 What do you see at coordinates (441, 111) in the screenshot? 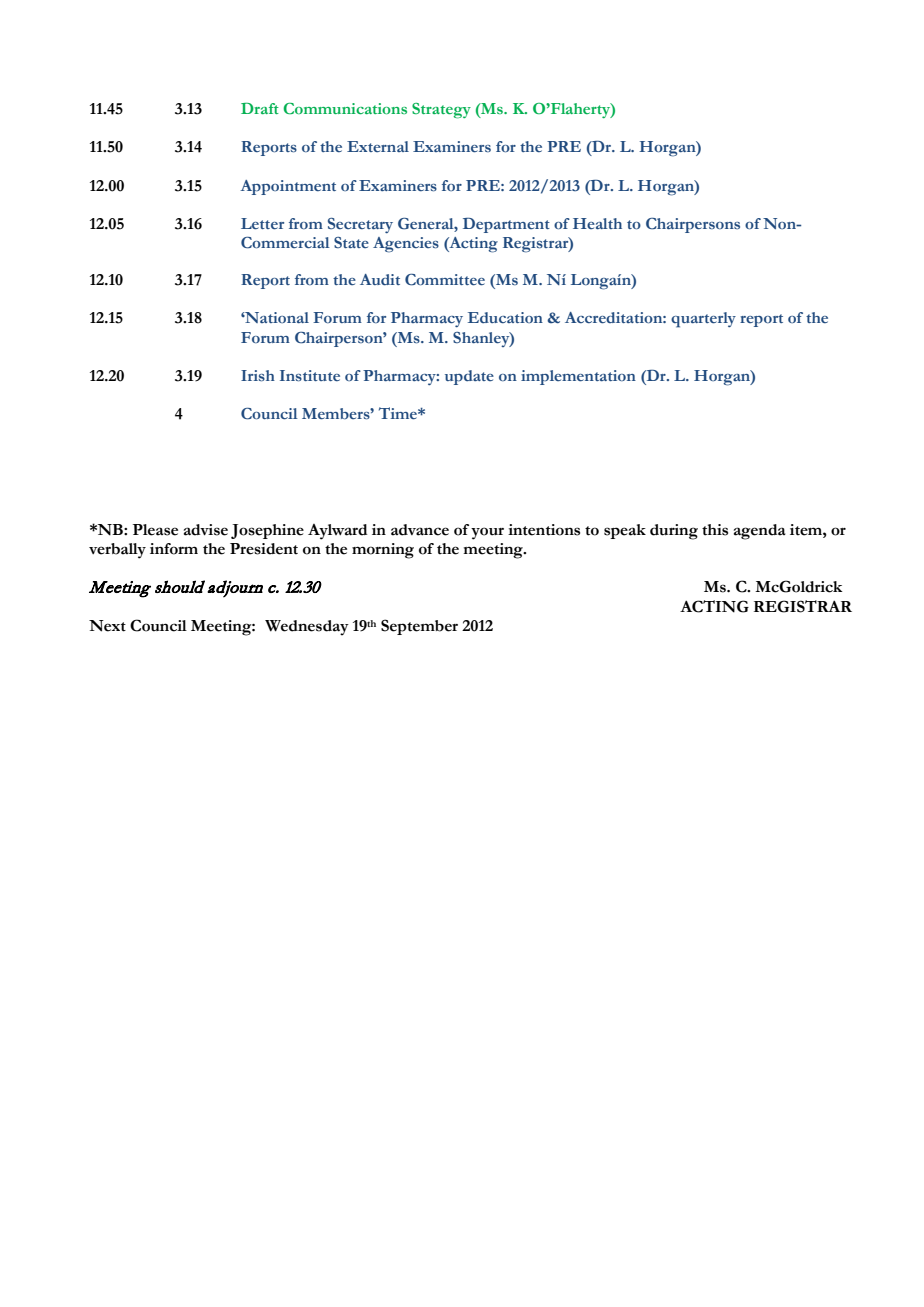
I see `Strategy` at bounding box center [441, 111].
